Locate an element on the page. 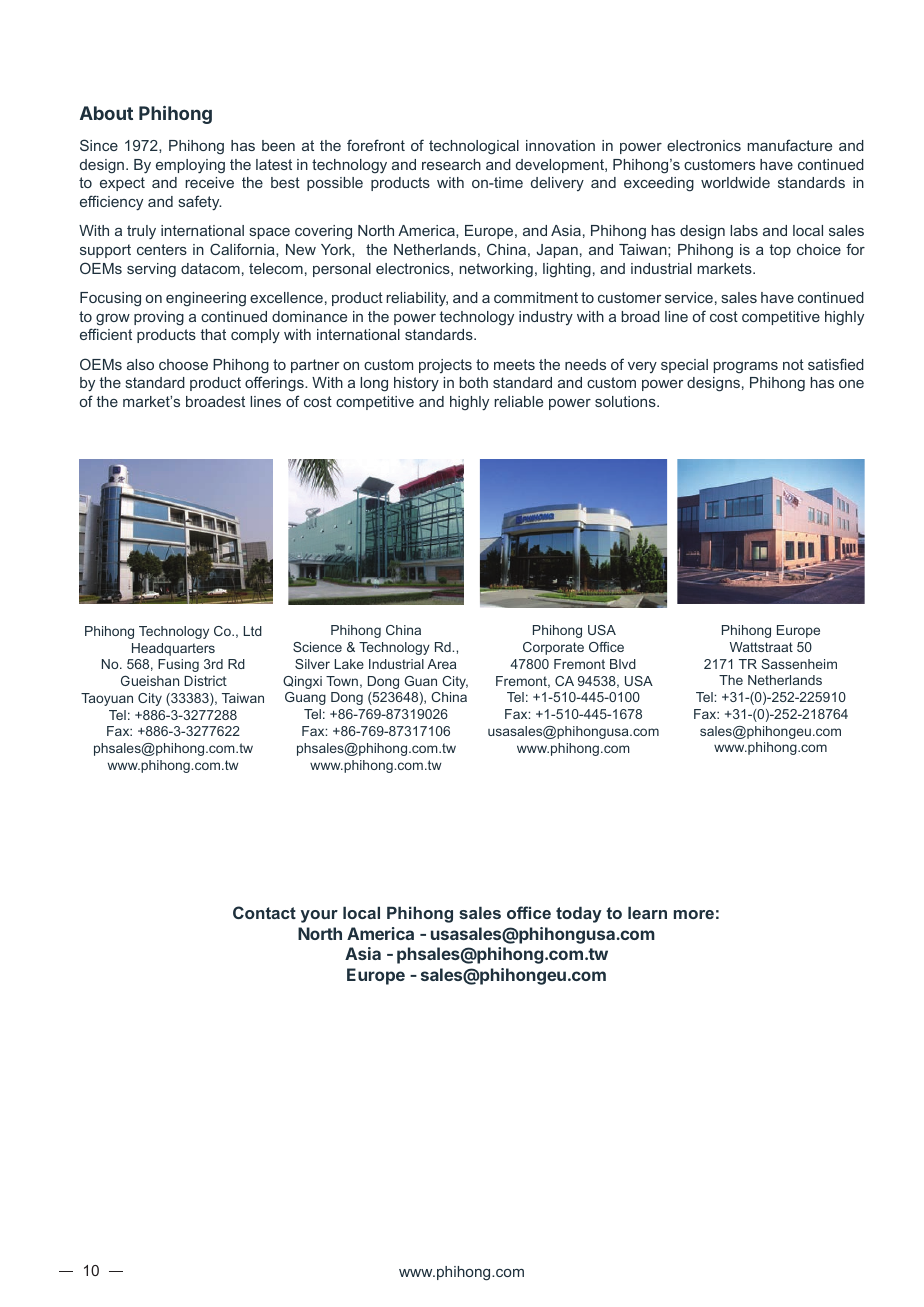 This document has width=924, height=1307. industry is located at coordinates (546, 318).
